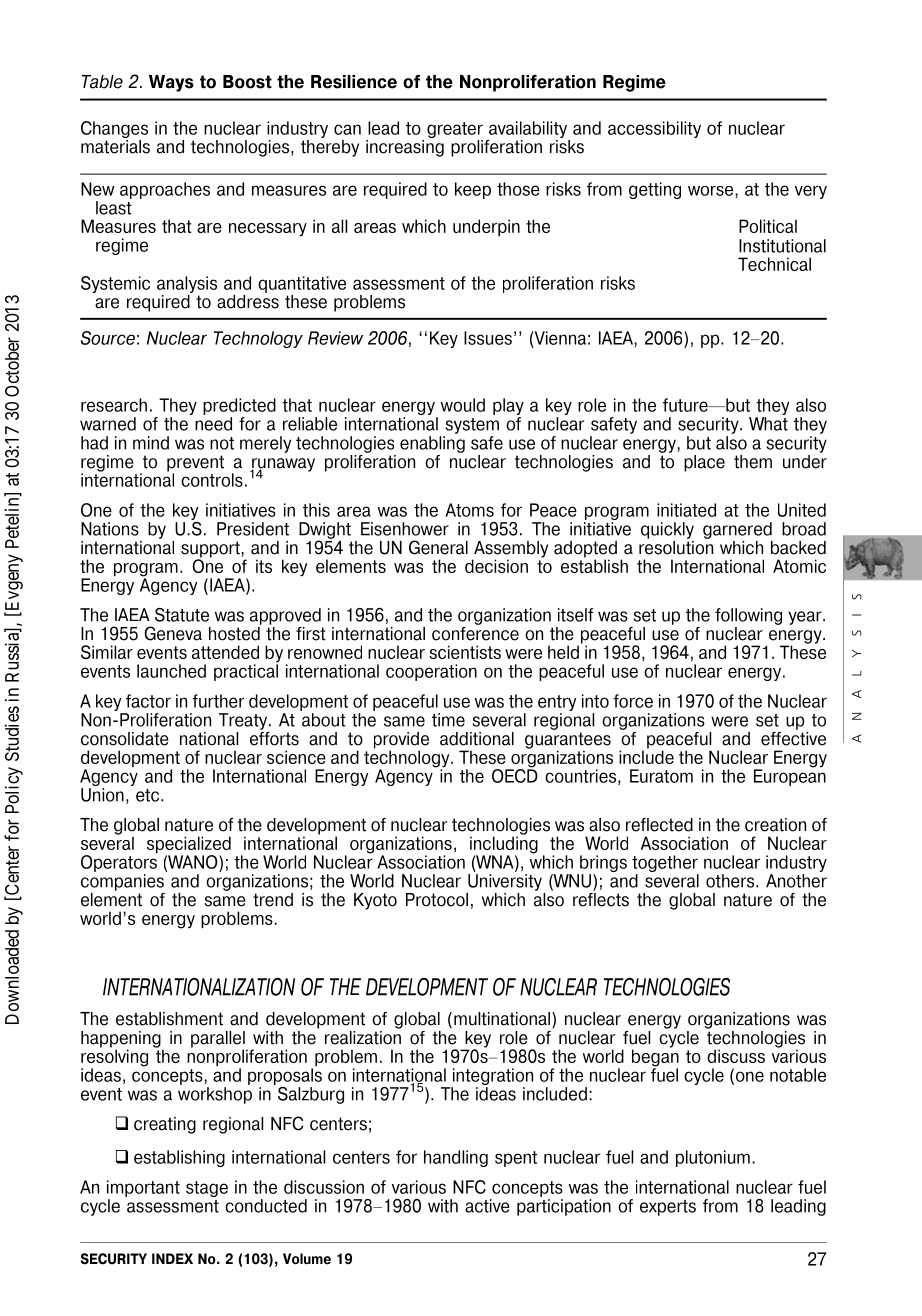 The height and width of the screenshot is (1316, 922). Describe the element at coordinates (213, 424) in the screenshot. I see `need` at that location.
